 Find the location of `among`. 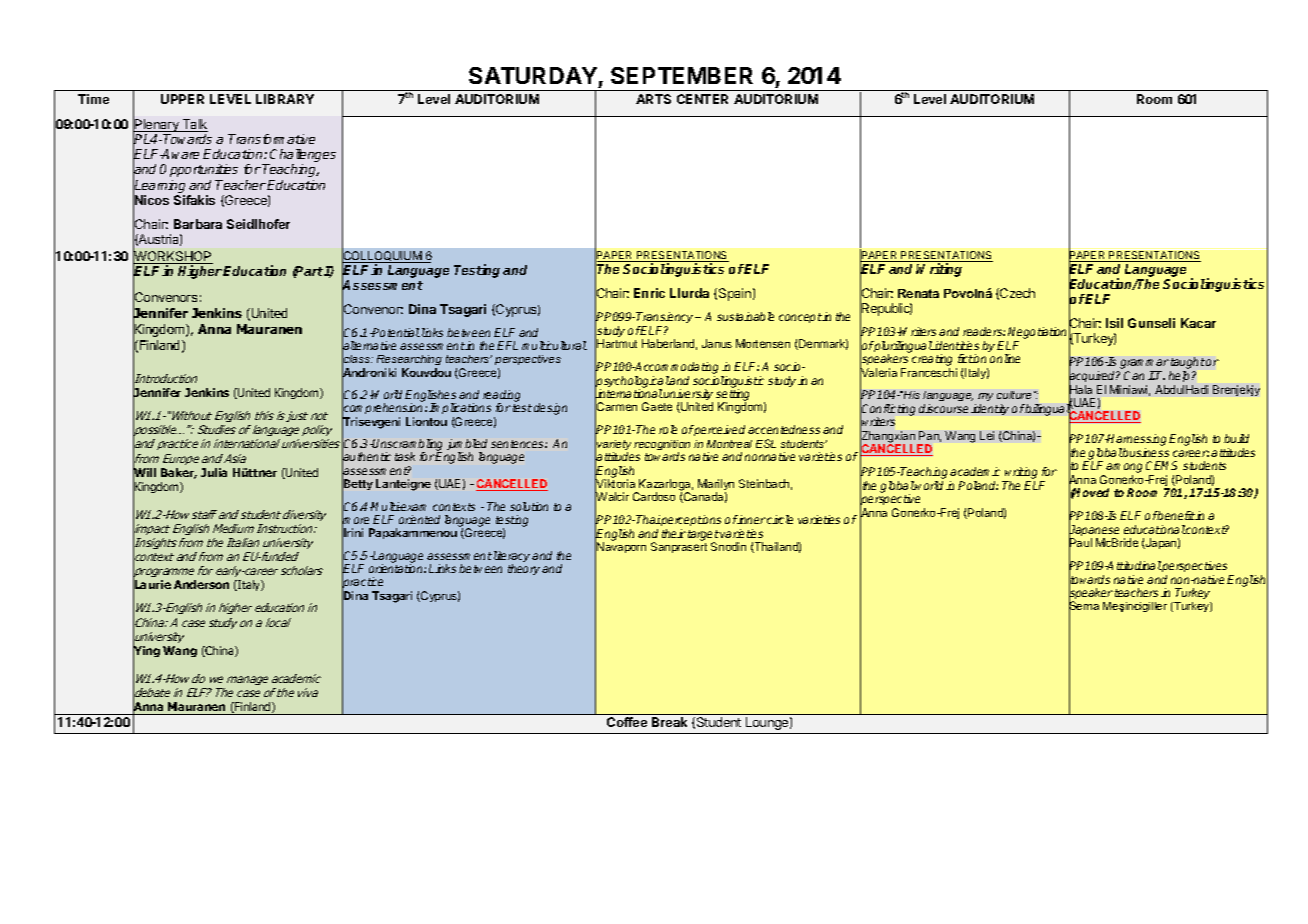

among is located at coordinates (1124, 469).
